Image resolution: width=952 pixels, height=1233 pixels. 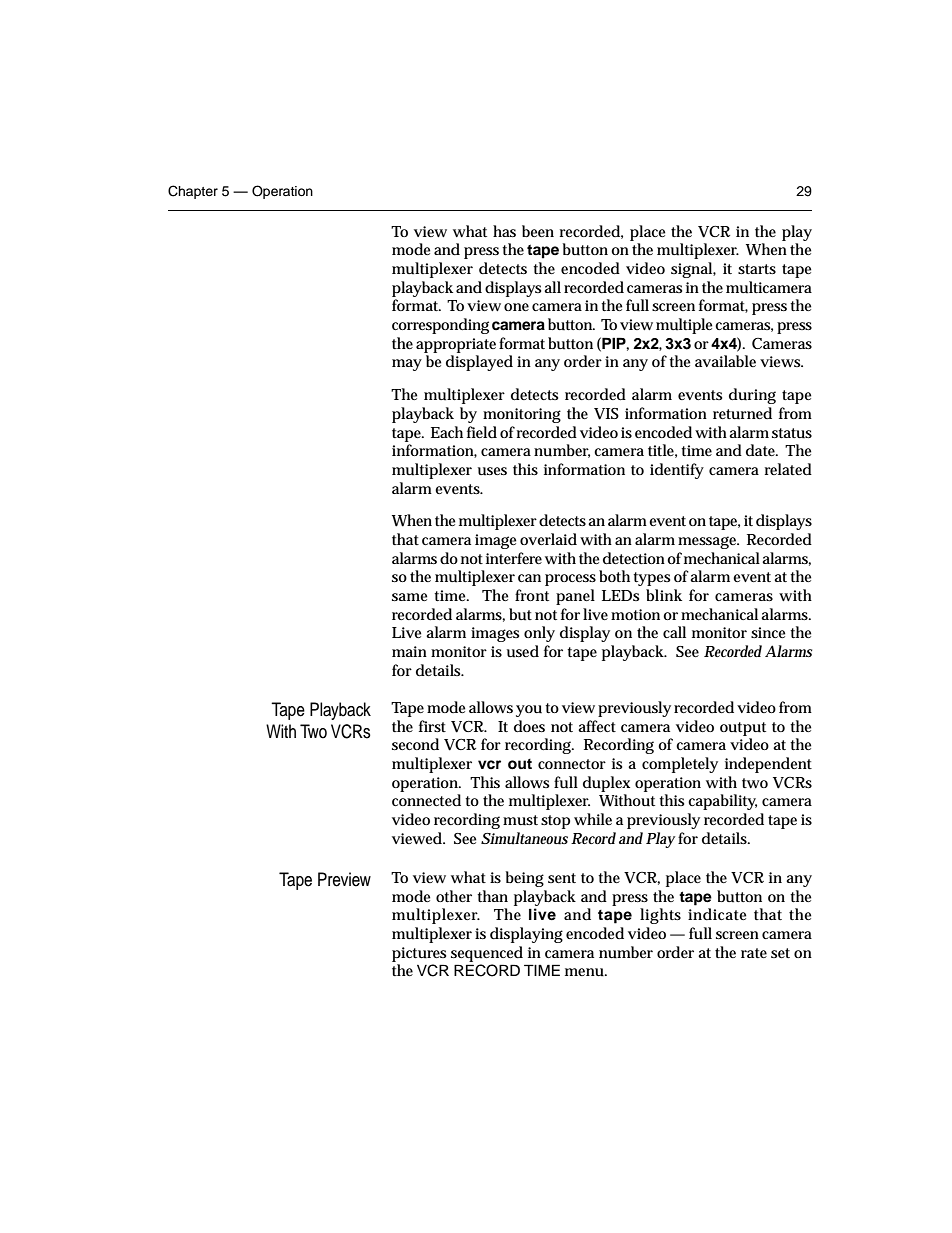 I want to click on indicate, so click(x=717, y=914).
